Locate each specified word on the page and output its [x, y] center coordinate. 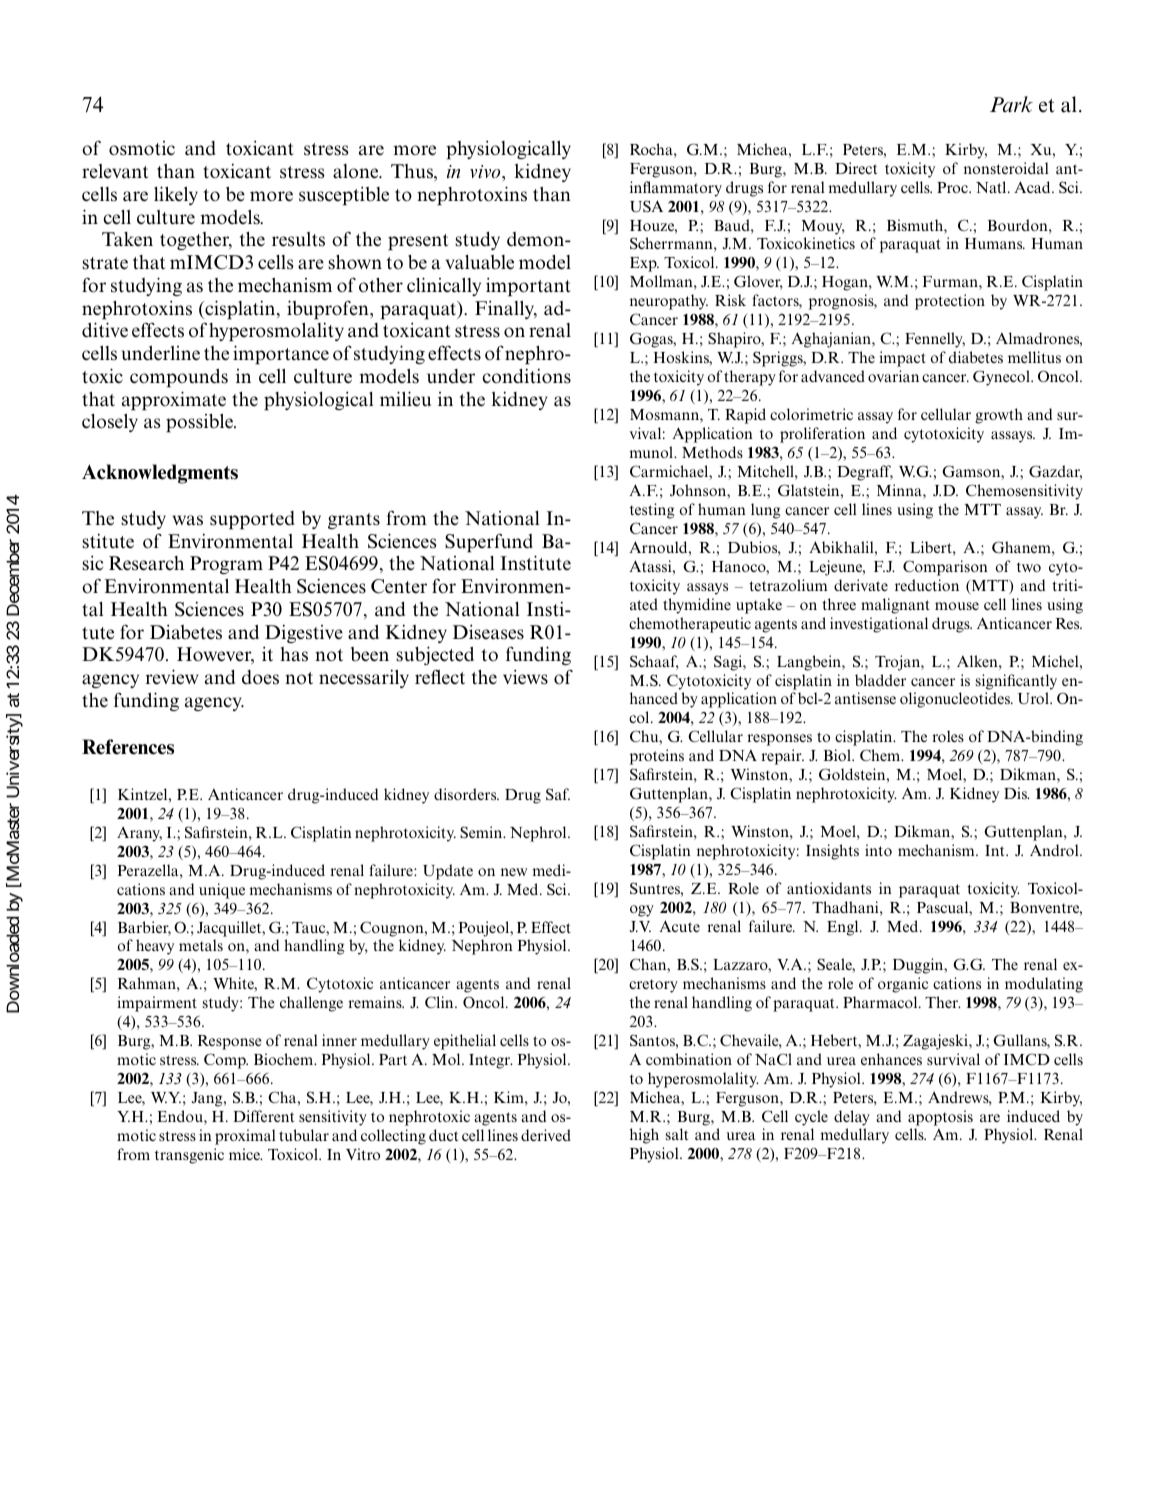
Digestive [304, 633]
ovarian [893, 376]
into [878, 850]
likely [176, 195]
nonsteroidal [1006, 168]
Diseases [488, 632]
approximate [174, 401]
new [514, 872]
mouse [957, 606]
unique [222, 891]
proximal [245, 1137]
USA [646, 206]
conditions [526, 376]
